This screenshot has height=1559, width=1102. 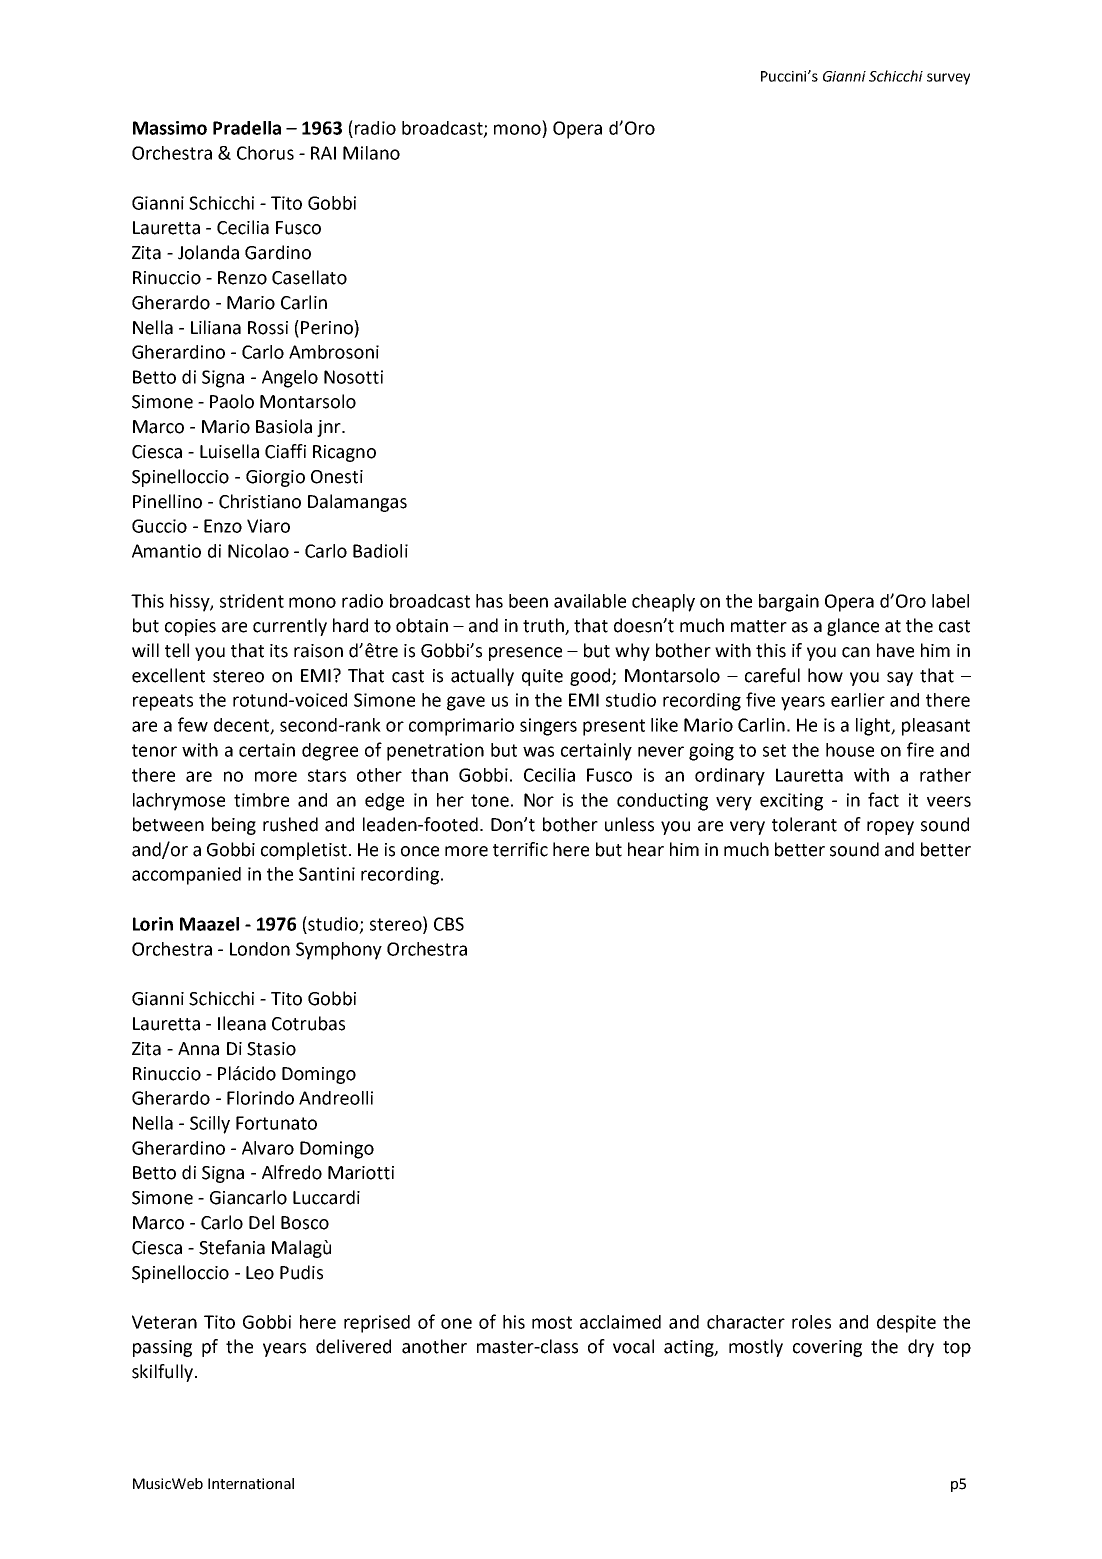 What do you see at coordinates (948, 79) in the screenshot?
I see `survey` at bounding box center [948, 79].
